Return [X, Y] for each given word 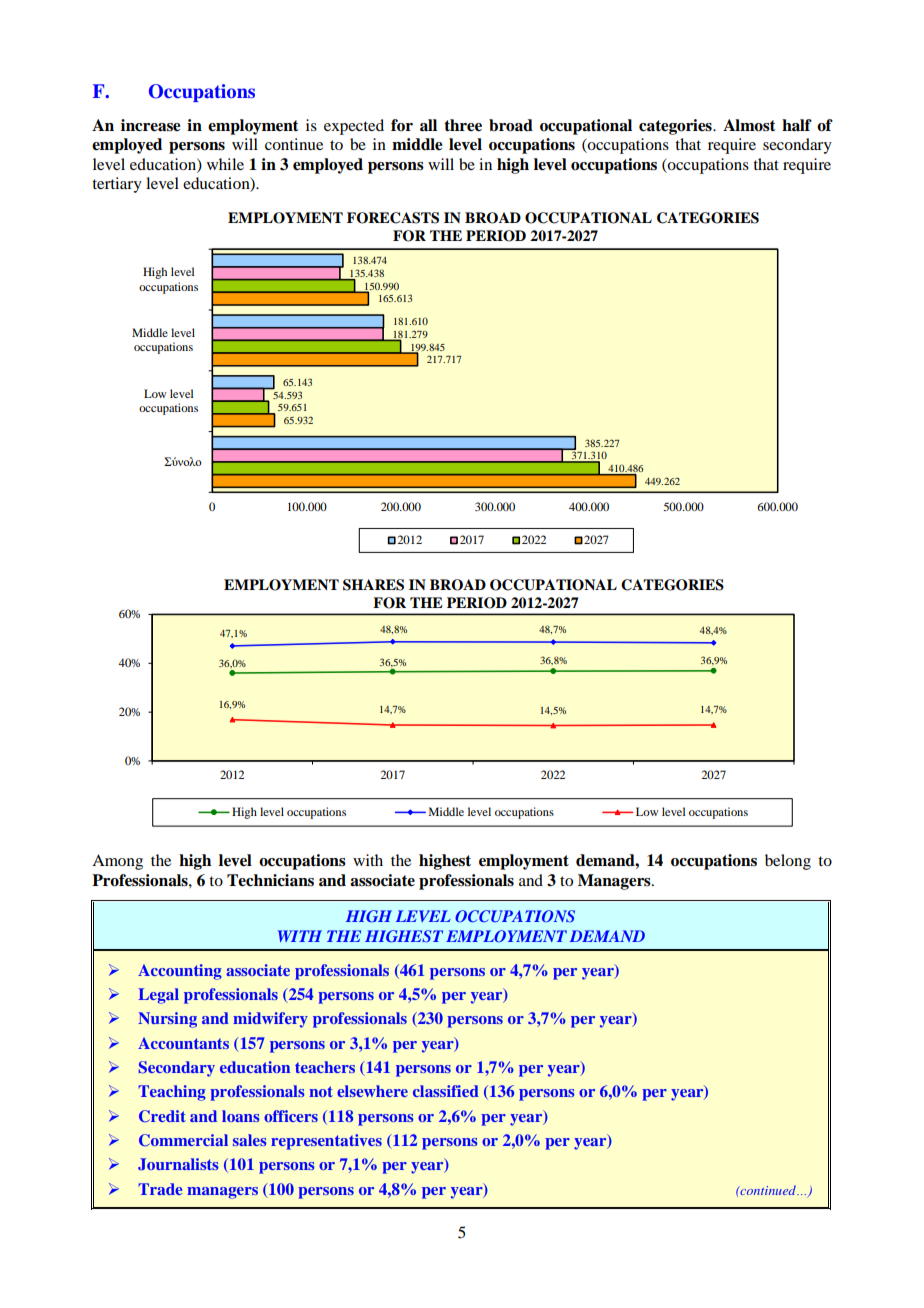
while [225, 164]
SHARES [373, 585]
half [797, 125]
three [463, 125]
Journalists [178, 1164]
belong [788, 862]
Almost [749, 125]
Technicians [270, 880]
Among [117, 862]
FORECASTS [393, 218]
